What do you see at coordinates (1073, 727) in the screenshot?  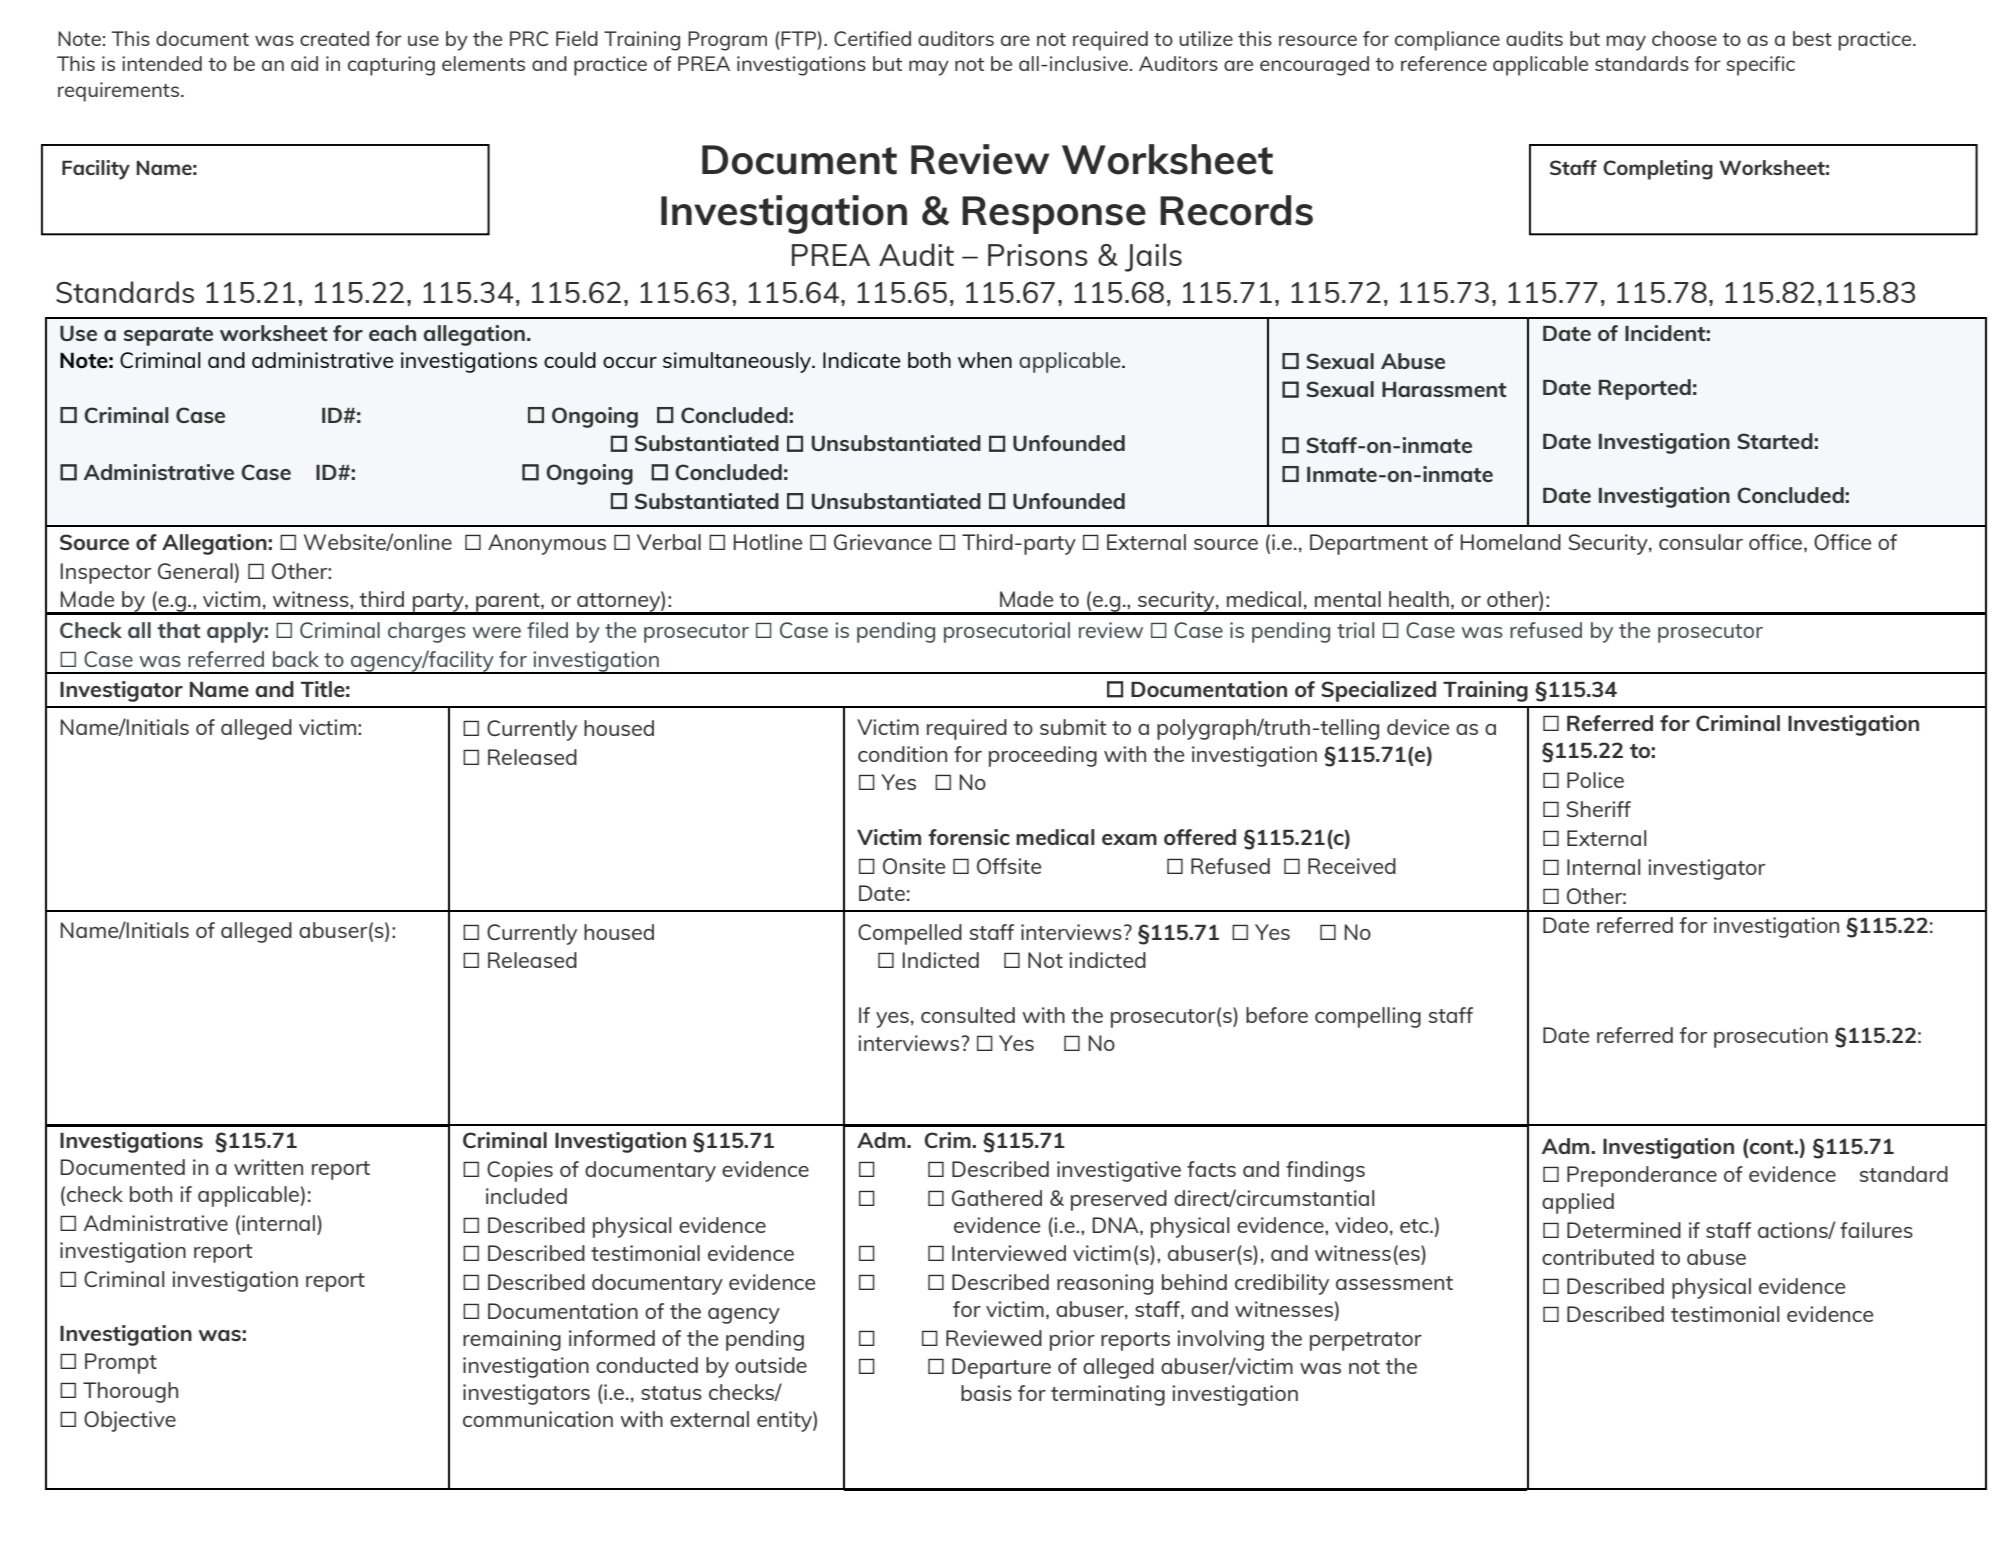 I see `submit` at bounding box center [1073, 727].
